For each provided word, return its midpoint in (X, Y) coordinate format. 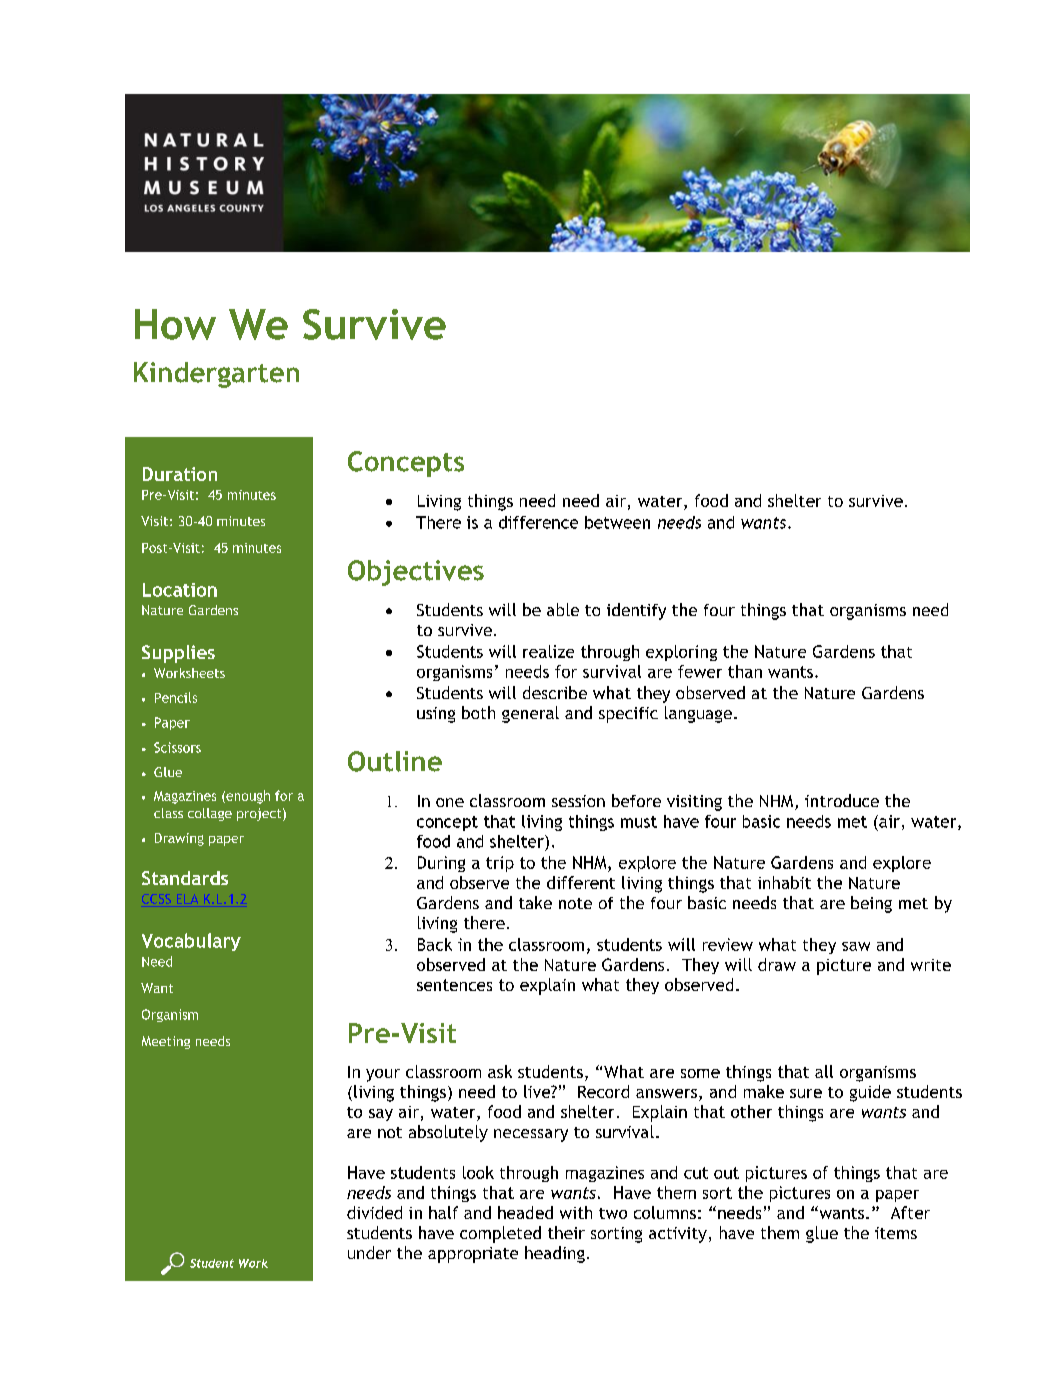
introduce (842, 800)
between (617, 522)
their (566, 1232)
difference (538, 522)
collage (210, 814)
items (896, 1233)
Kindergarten (216, 375)
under (369, 1252)
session (578, 801)
